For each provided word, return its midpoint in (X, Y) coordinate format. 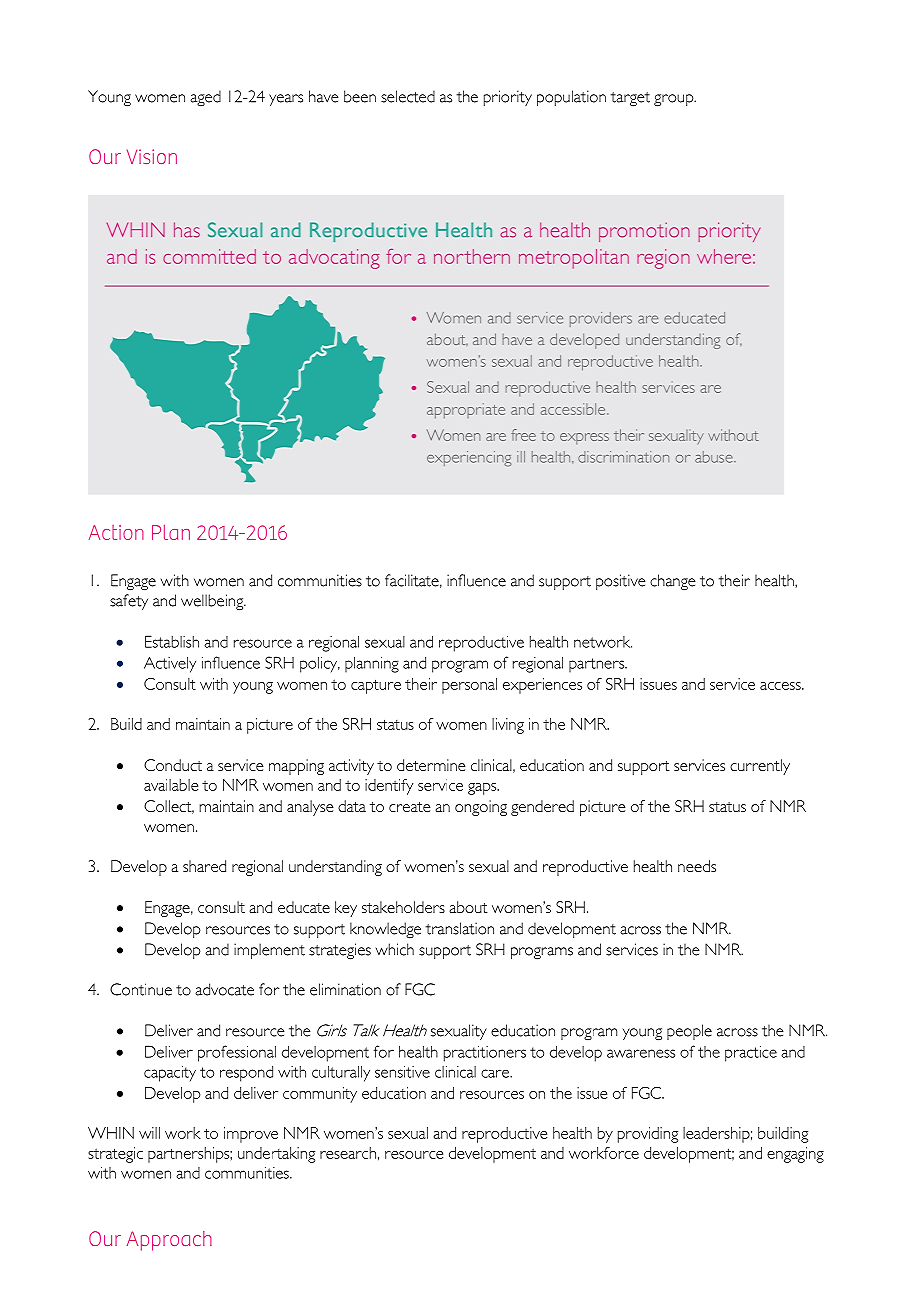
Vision (152, 156)
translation (460, 928)
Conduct (173, 765)
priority (508, 98)
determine (431, 765)
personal (469, 686)
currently (760, 767)
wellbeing (213, 602)
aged (205, 98)
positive (621, 582)
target (630, 99)
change (673, 582)
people (689, 1032)
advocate (224, 989)
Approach (169, 1241)
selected (408, 96)
